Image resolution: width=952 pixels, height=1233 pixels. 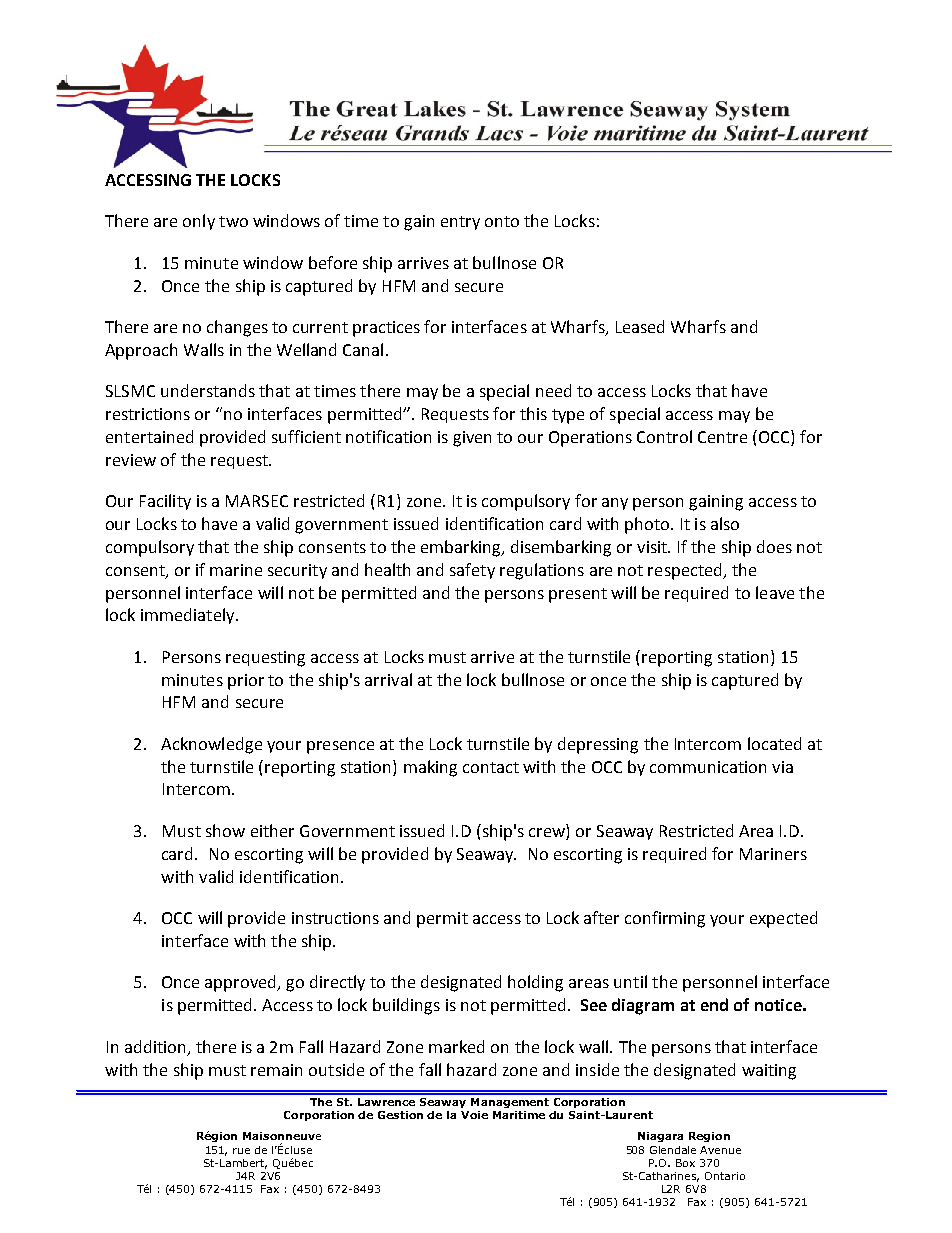 What do you see at coordinates (640, 326) in the document?
I see `Leased` at bounding box center [640, 326].
